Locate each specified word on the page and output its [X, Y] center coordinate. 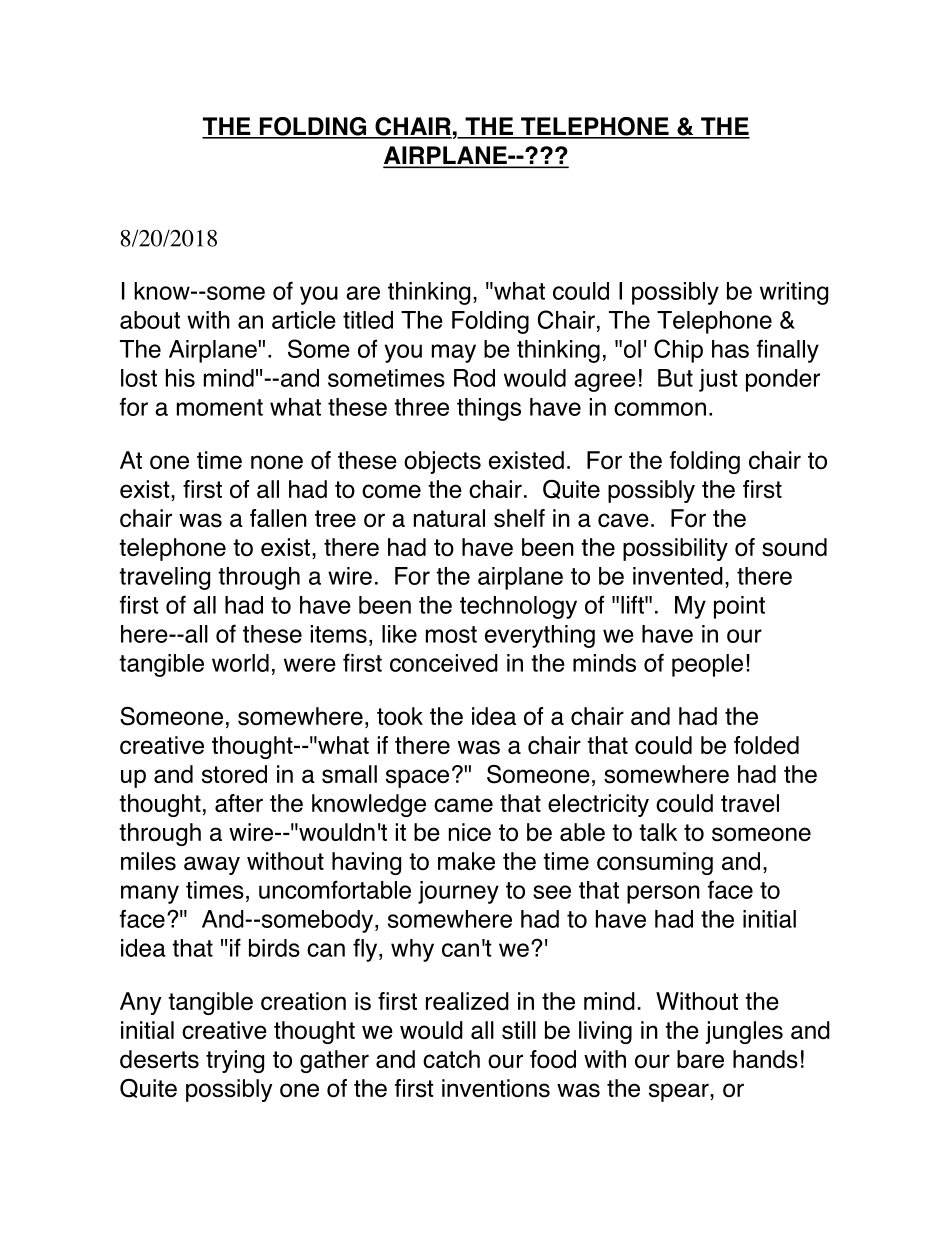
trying [235, 1061]
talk [658, 832]
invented [678, 576]
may [454, 353]
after [239, 803]
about [150, 320]
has [730, 349]
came [463, 805]
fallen [278, 518]
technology [518, 607]
